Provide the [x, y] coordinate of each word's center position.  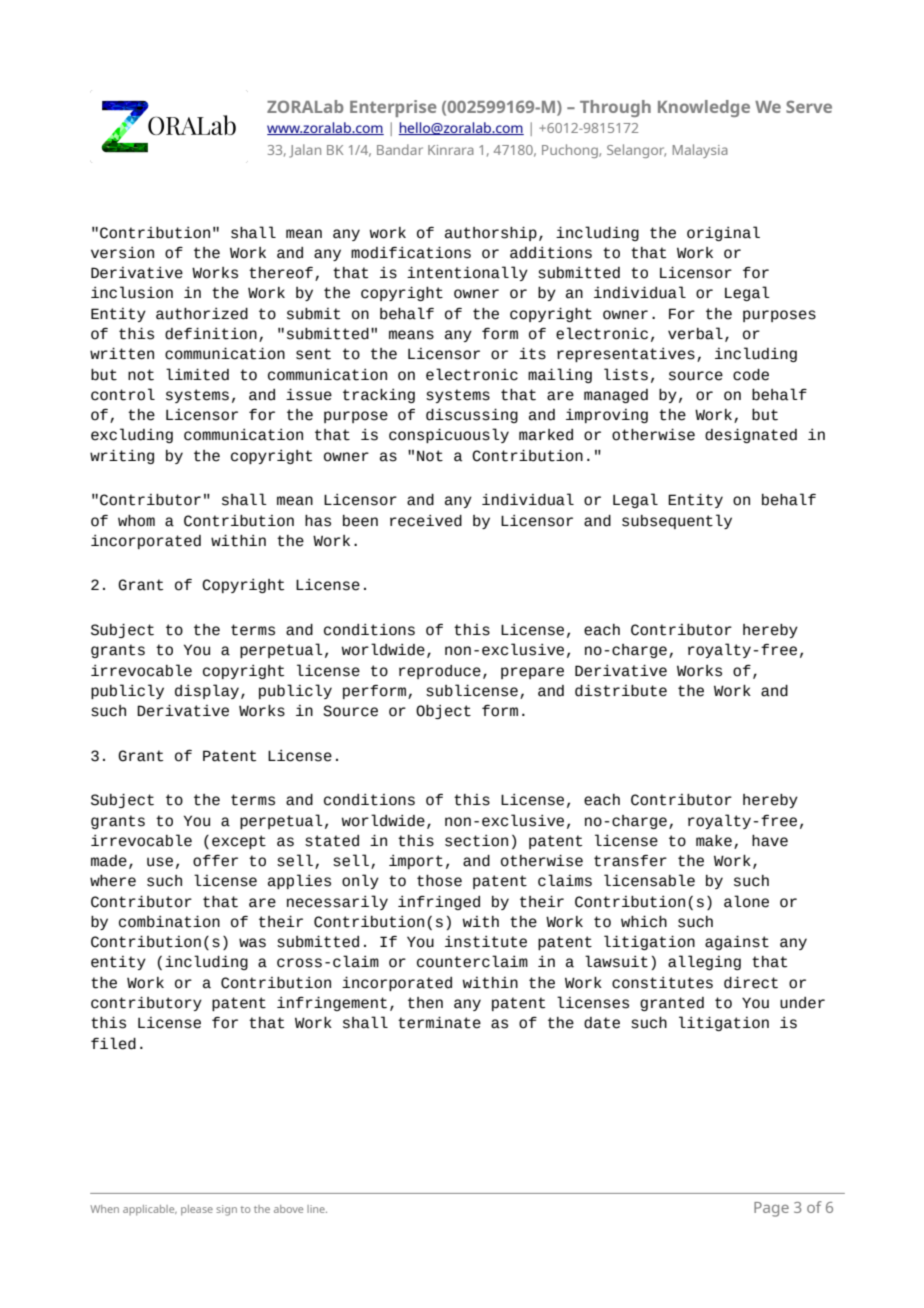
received [426, 521]
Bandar [400, 149]
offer [215, 861]
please [197, 1210]
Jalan [305, 151]
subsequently [677, 521]
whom [136, 521]
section [476, 841]
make [714, 841]
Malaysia [700, 151]
